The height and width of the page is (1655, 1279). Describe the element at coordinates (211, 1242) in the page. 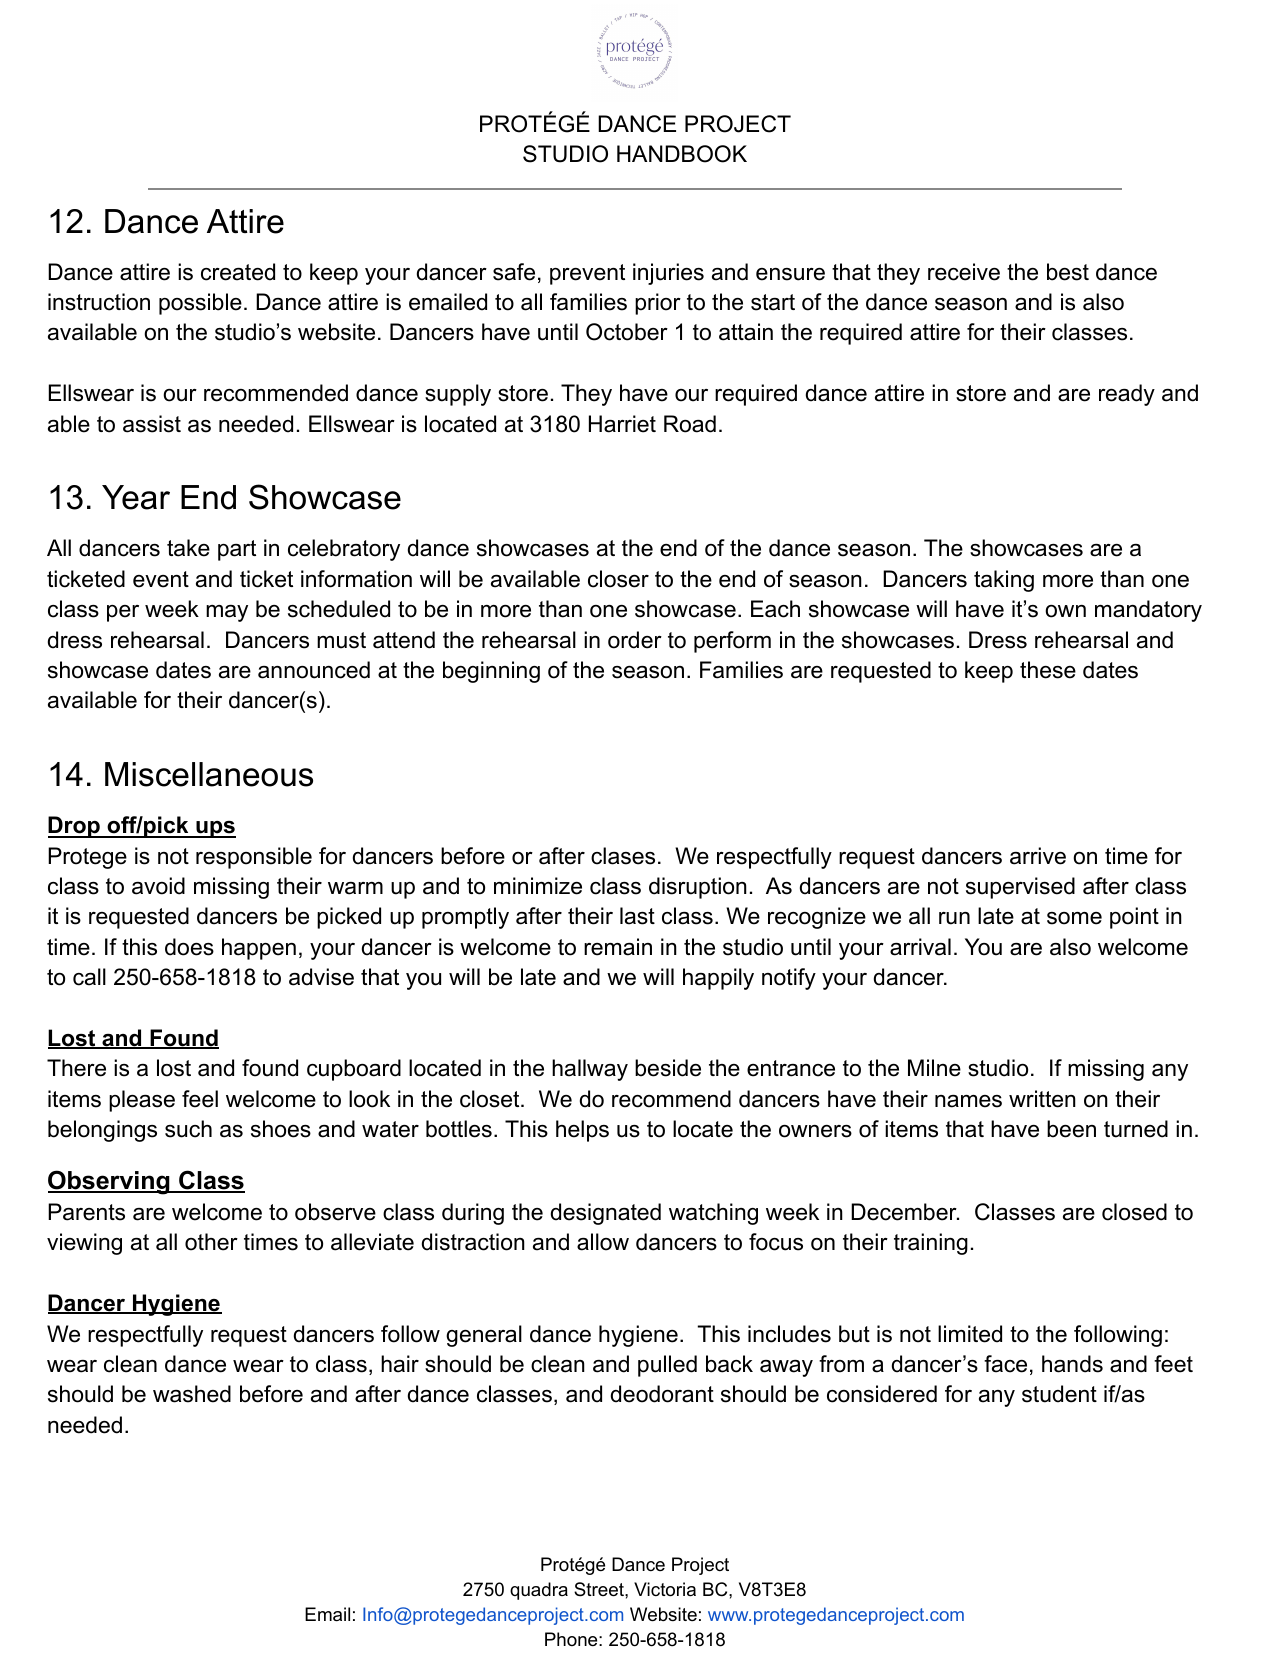

I see `other` at that location.
